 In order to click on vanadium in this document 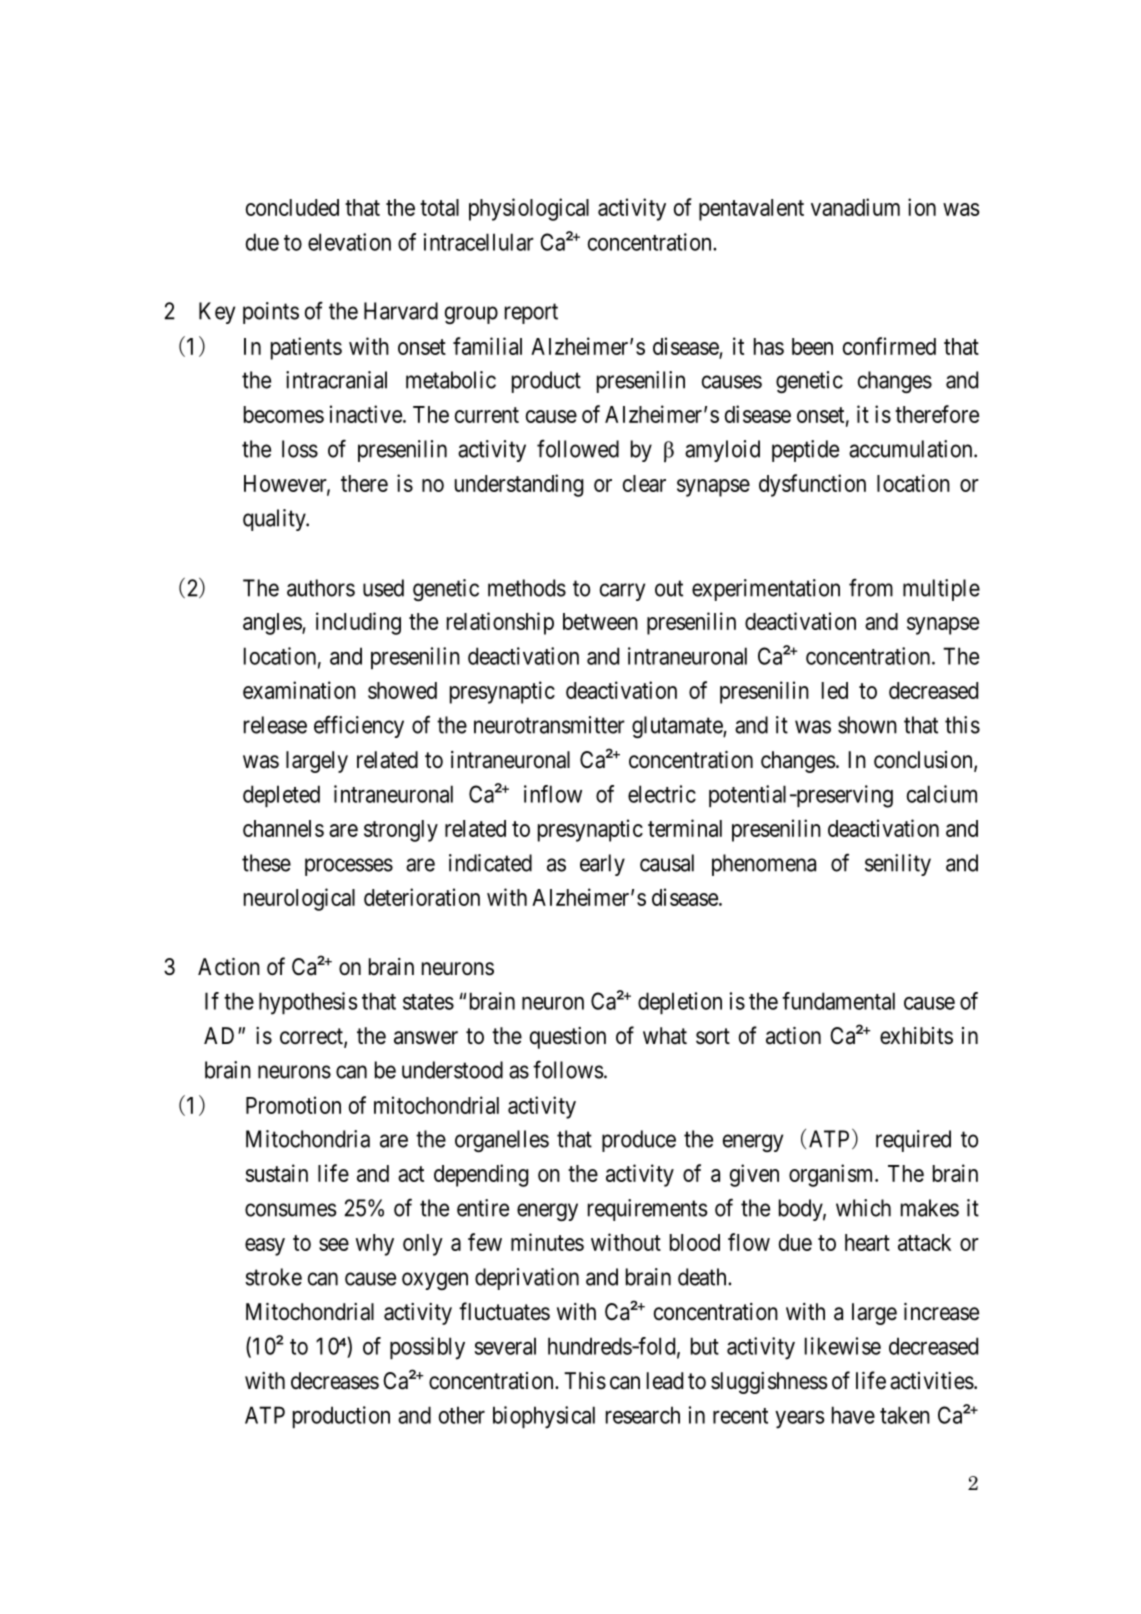, I will do `click(855, 207)`.
